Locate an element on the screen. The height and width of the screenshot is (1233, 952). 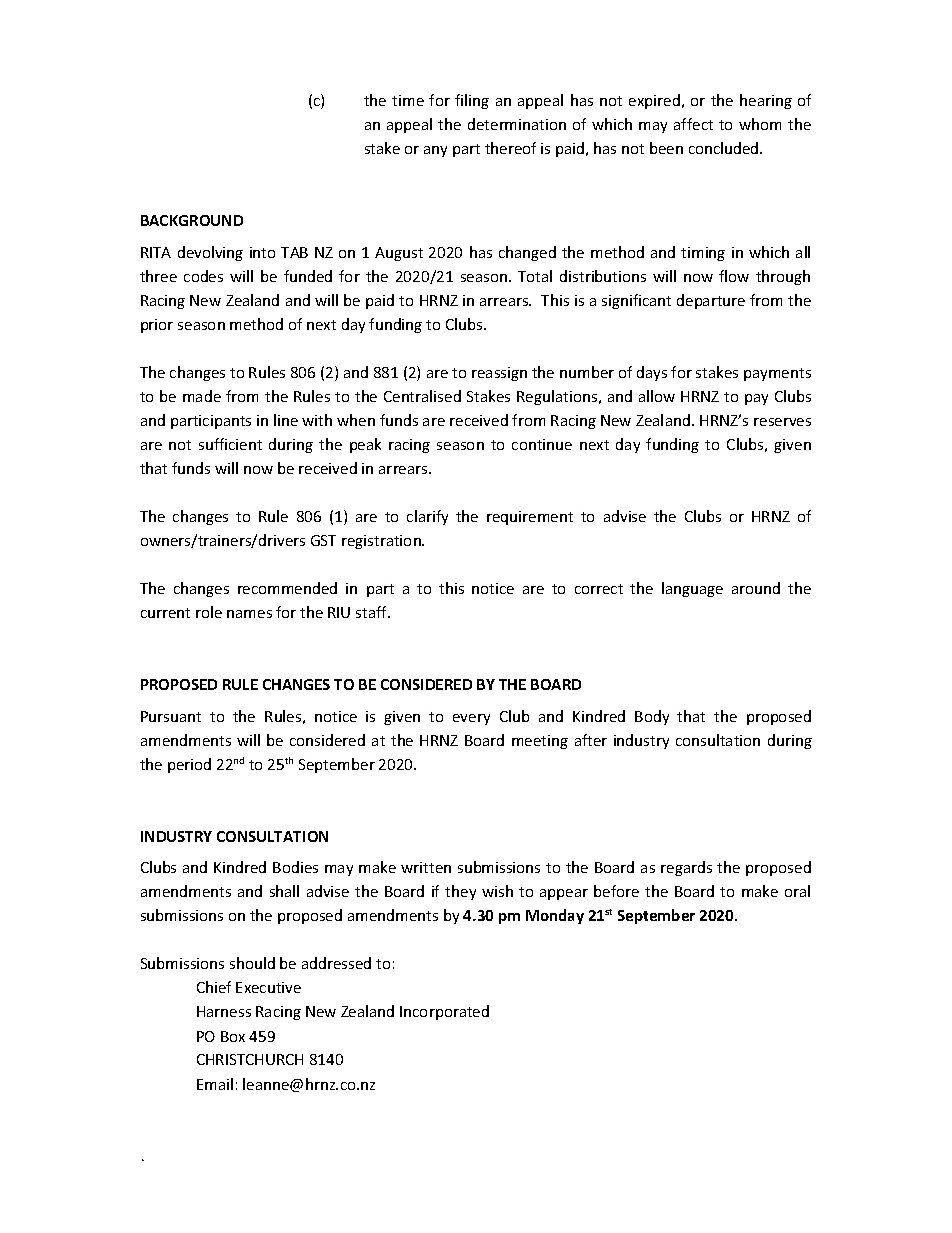
filing is located at coordinates (472, 101).
